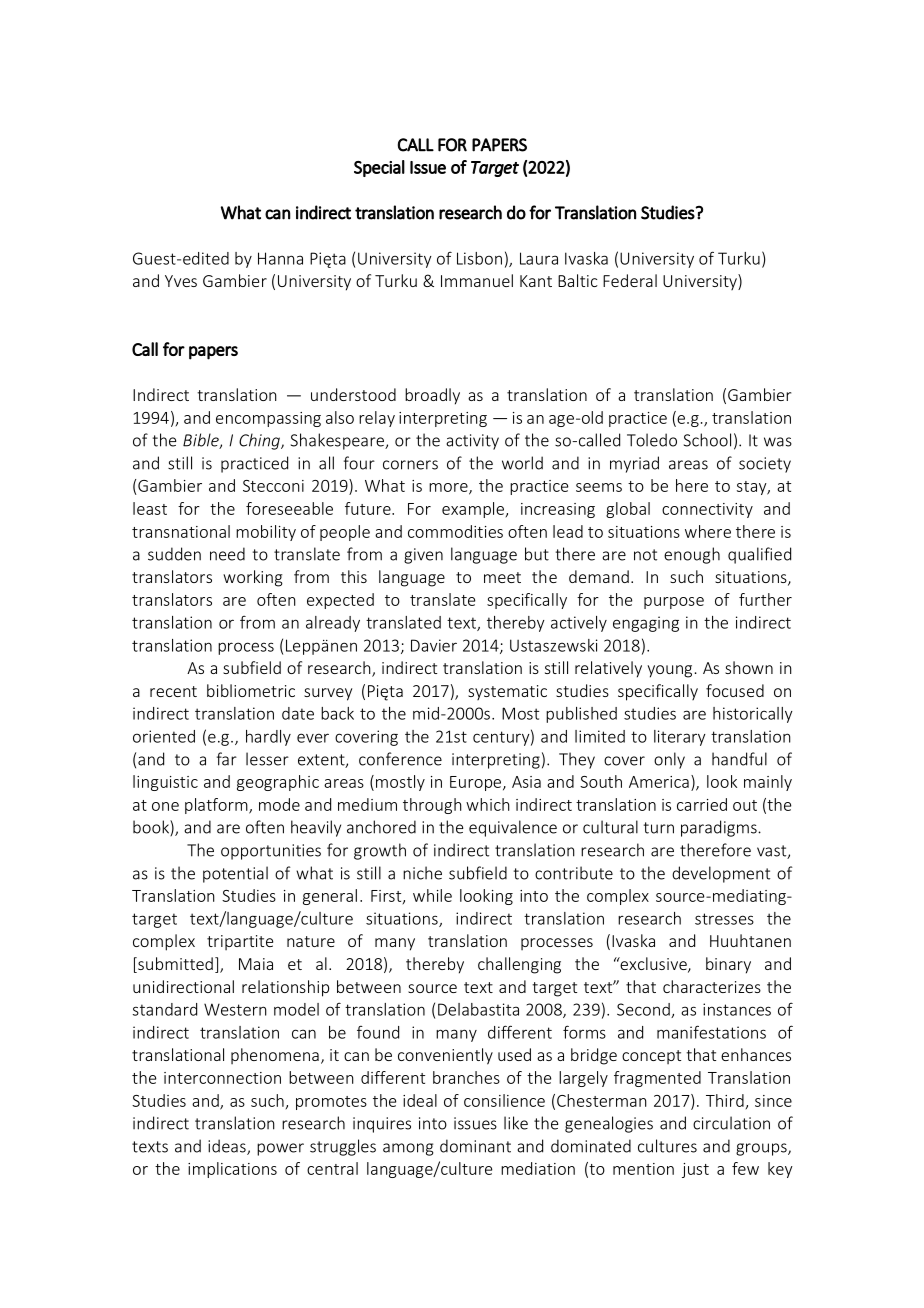  I want to click on while, so click(432, 895).
